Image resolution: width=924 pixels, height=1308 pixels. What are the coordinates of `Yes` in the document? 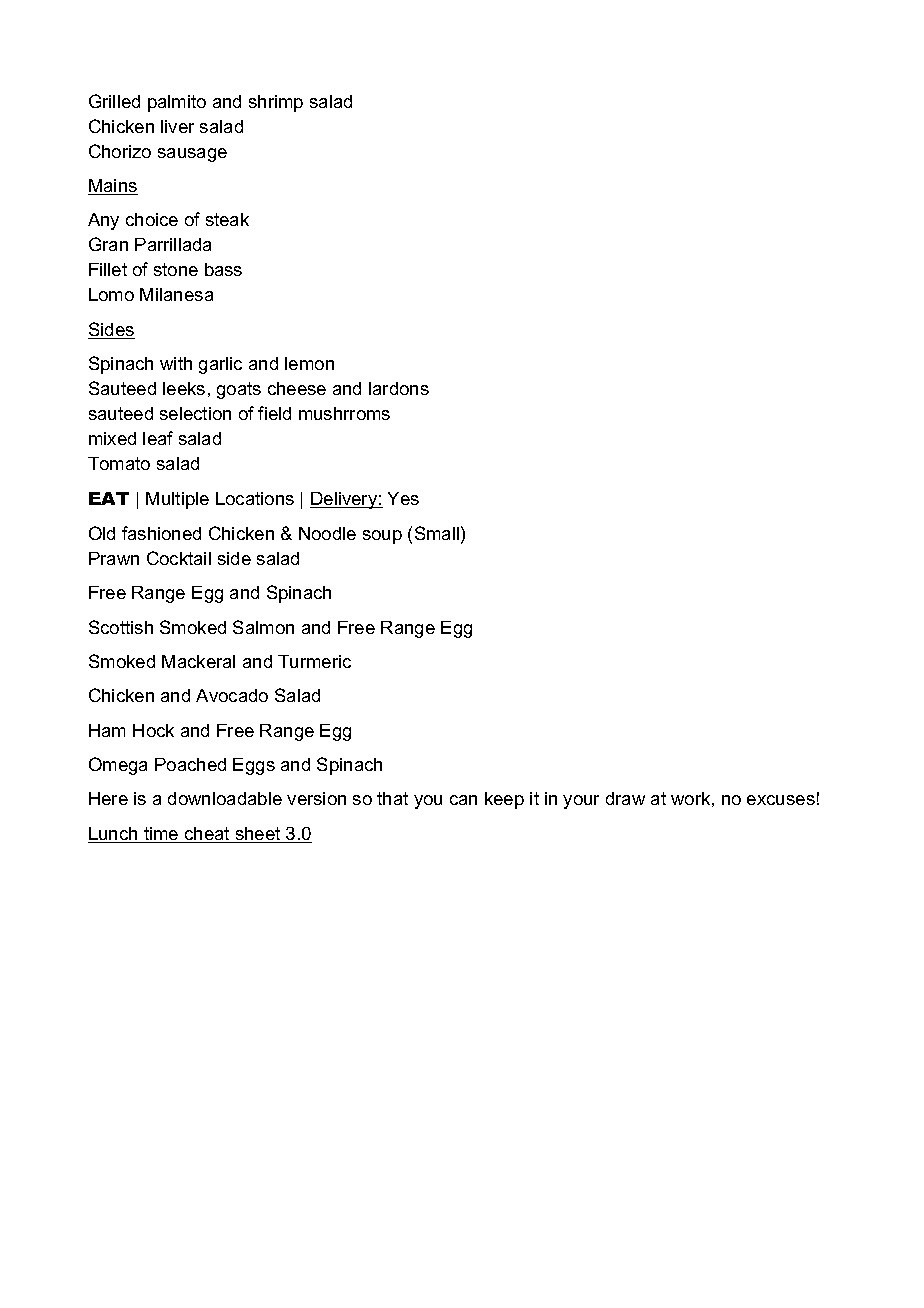 It's located at (403, 498).
